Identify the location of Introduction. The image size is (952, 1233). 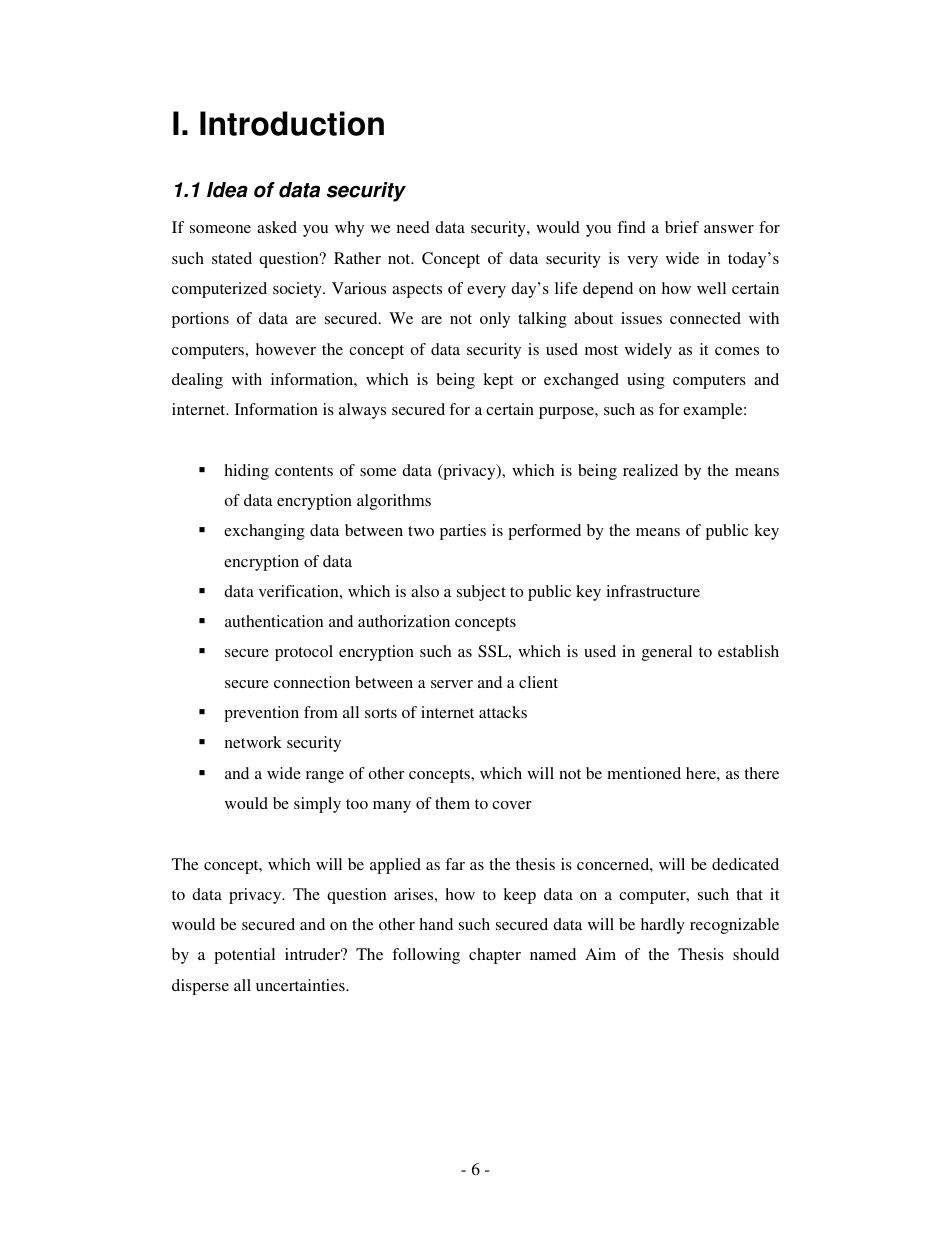
(292, 123).
